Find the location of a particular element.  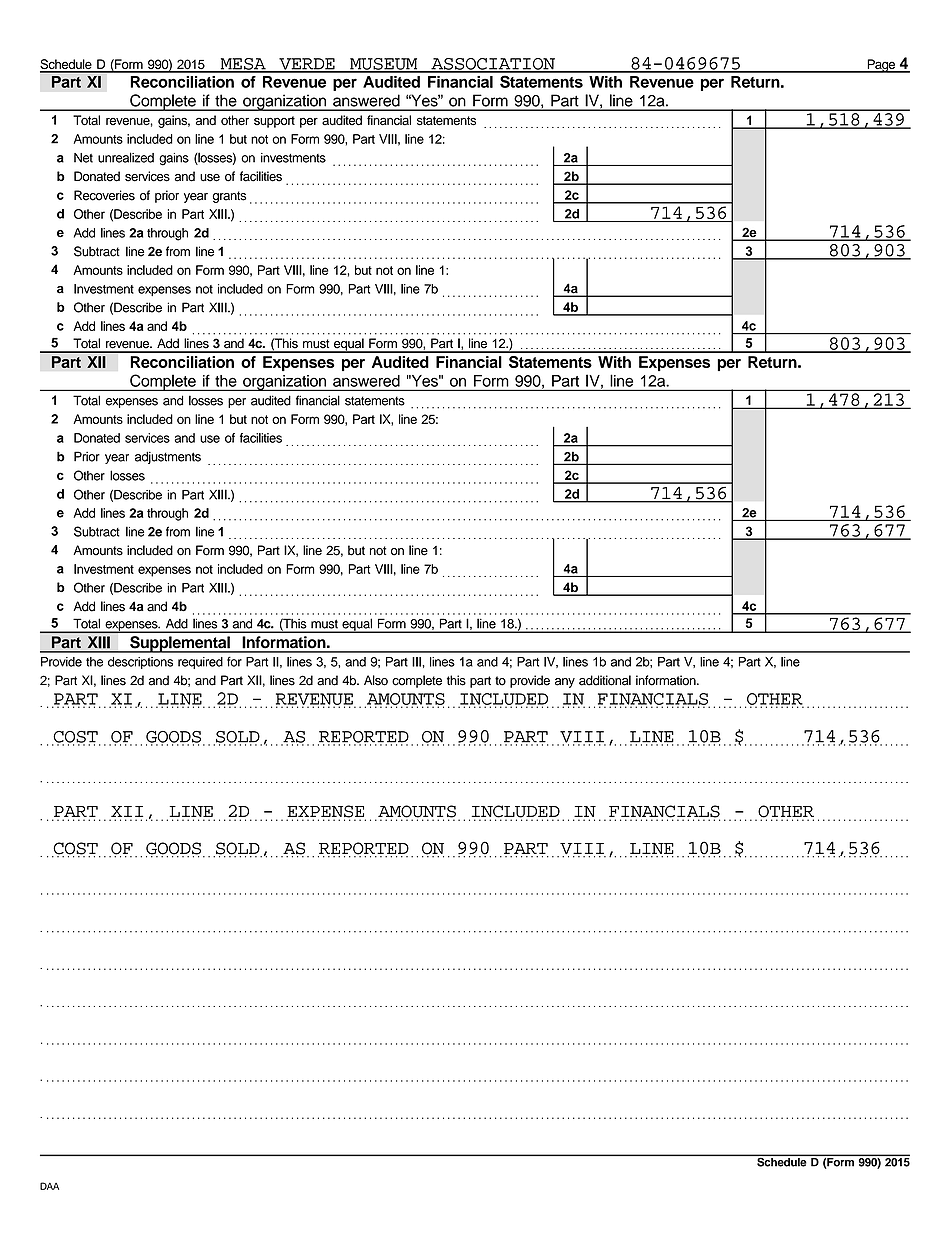

required is located at coordinates (200, 663).
